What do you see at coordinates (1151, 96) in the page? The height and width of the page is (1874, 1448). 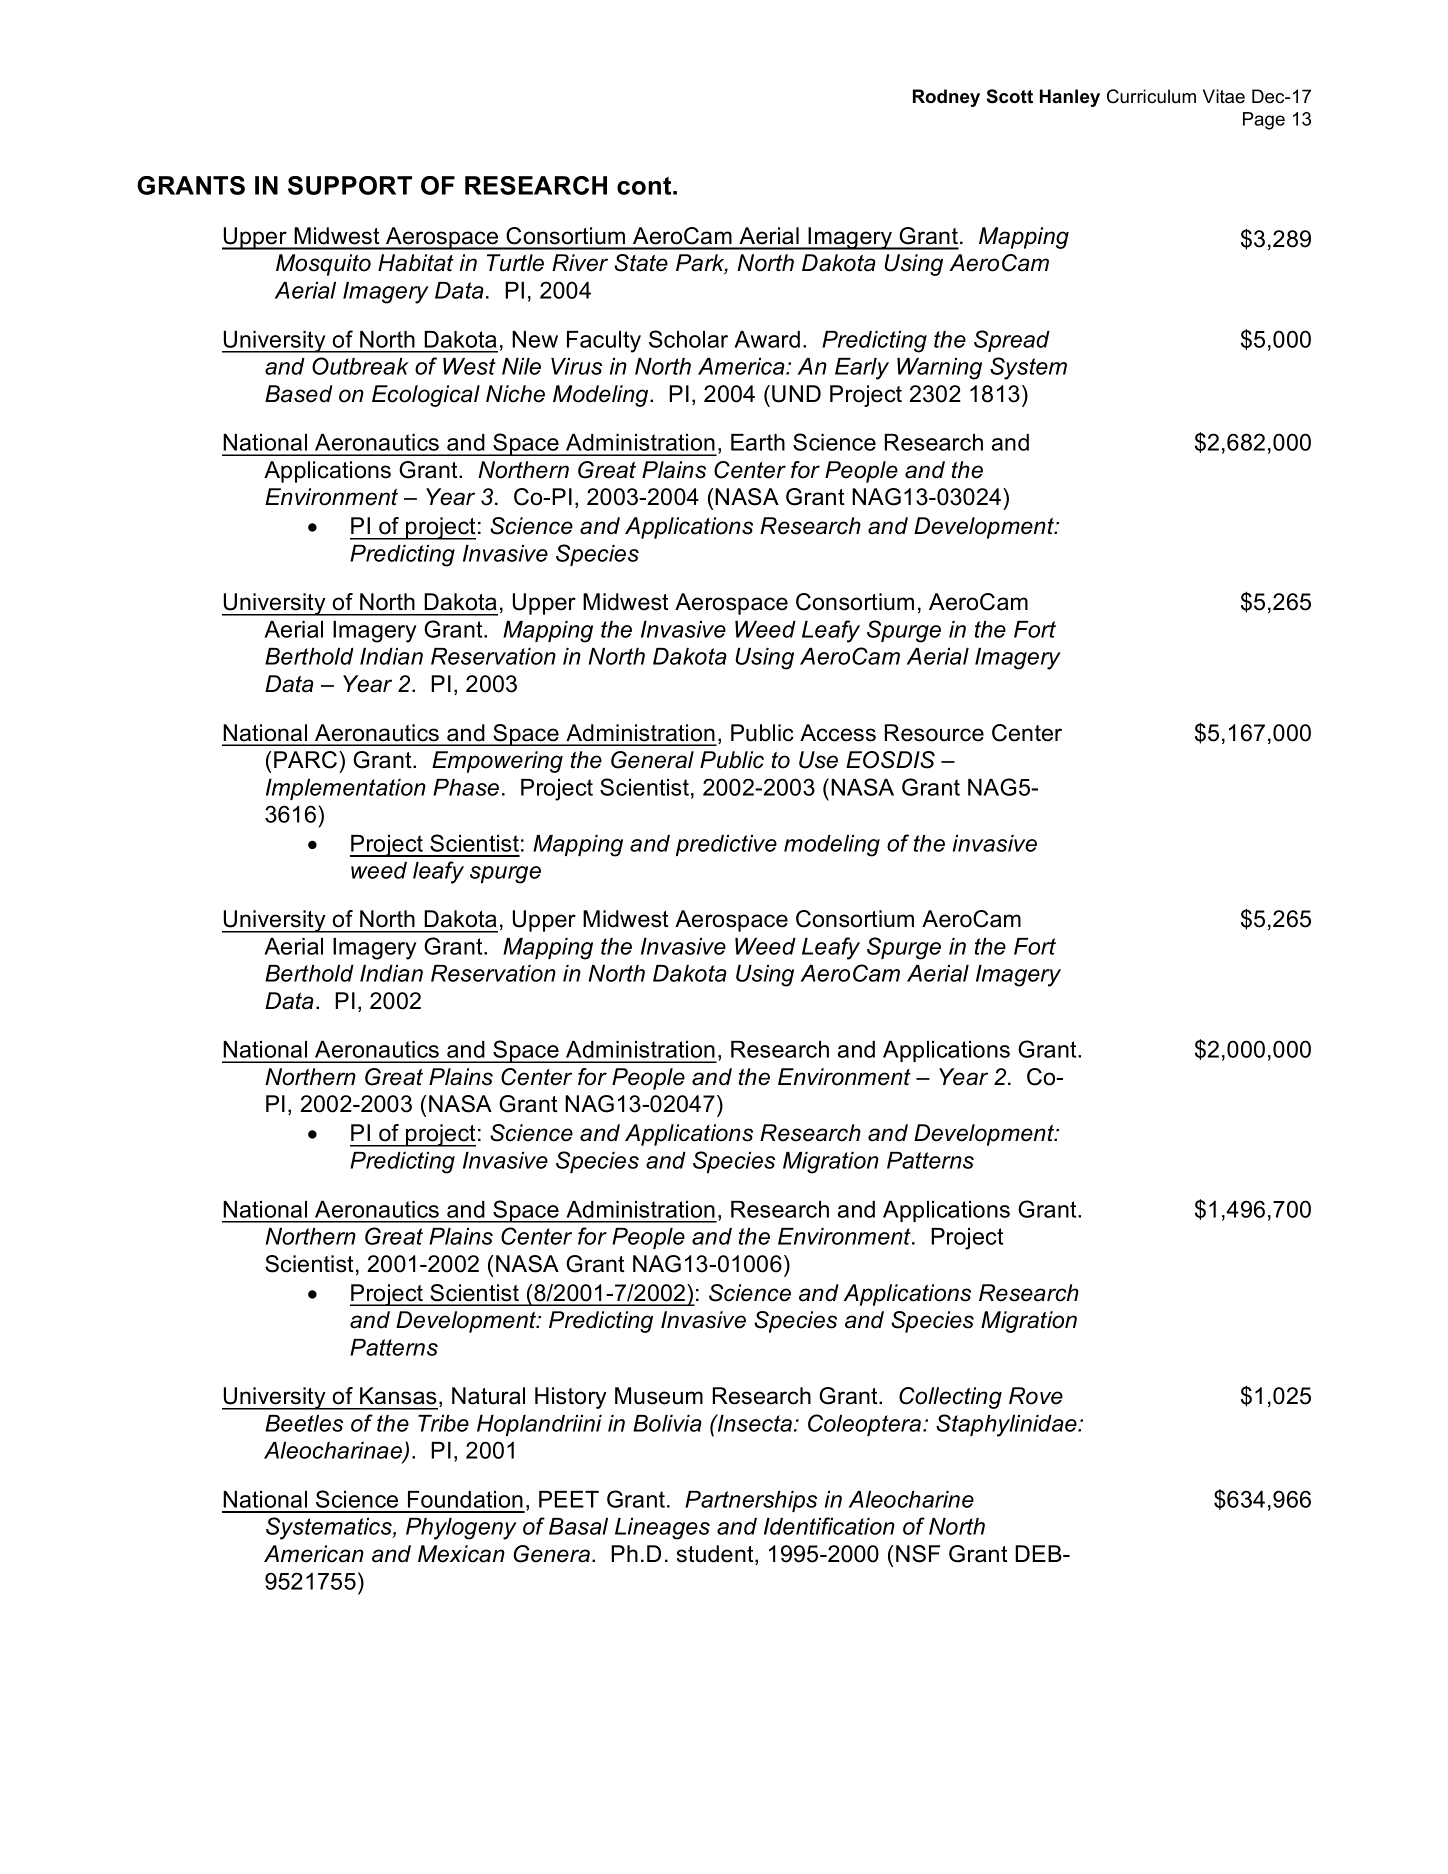 I see `Curriculum` at bounding box center [1151, 96].
